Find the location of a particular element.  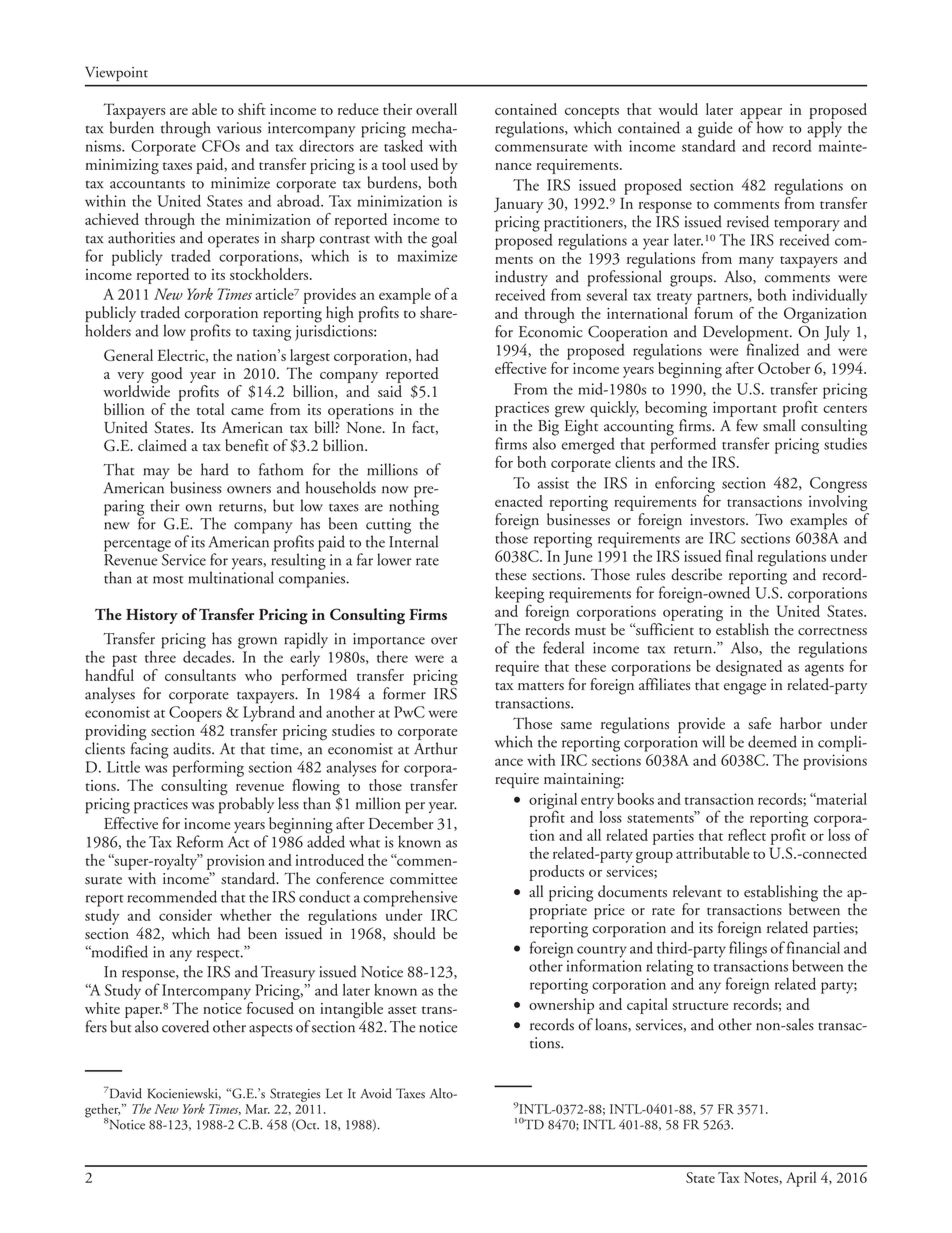

Coopers is located at coordinates (195, 714).
